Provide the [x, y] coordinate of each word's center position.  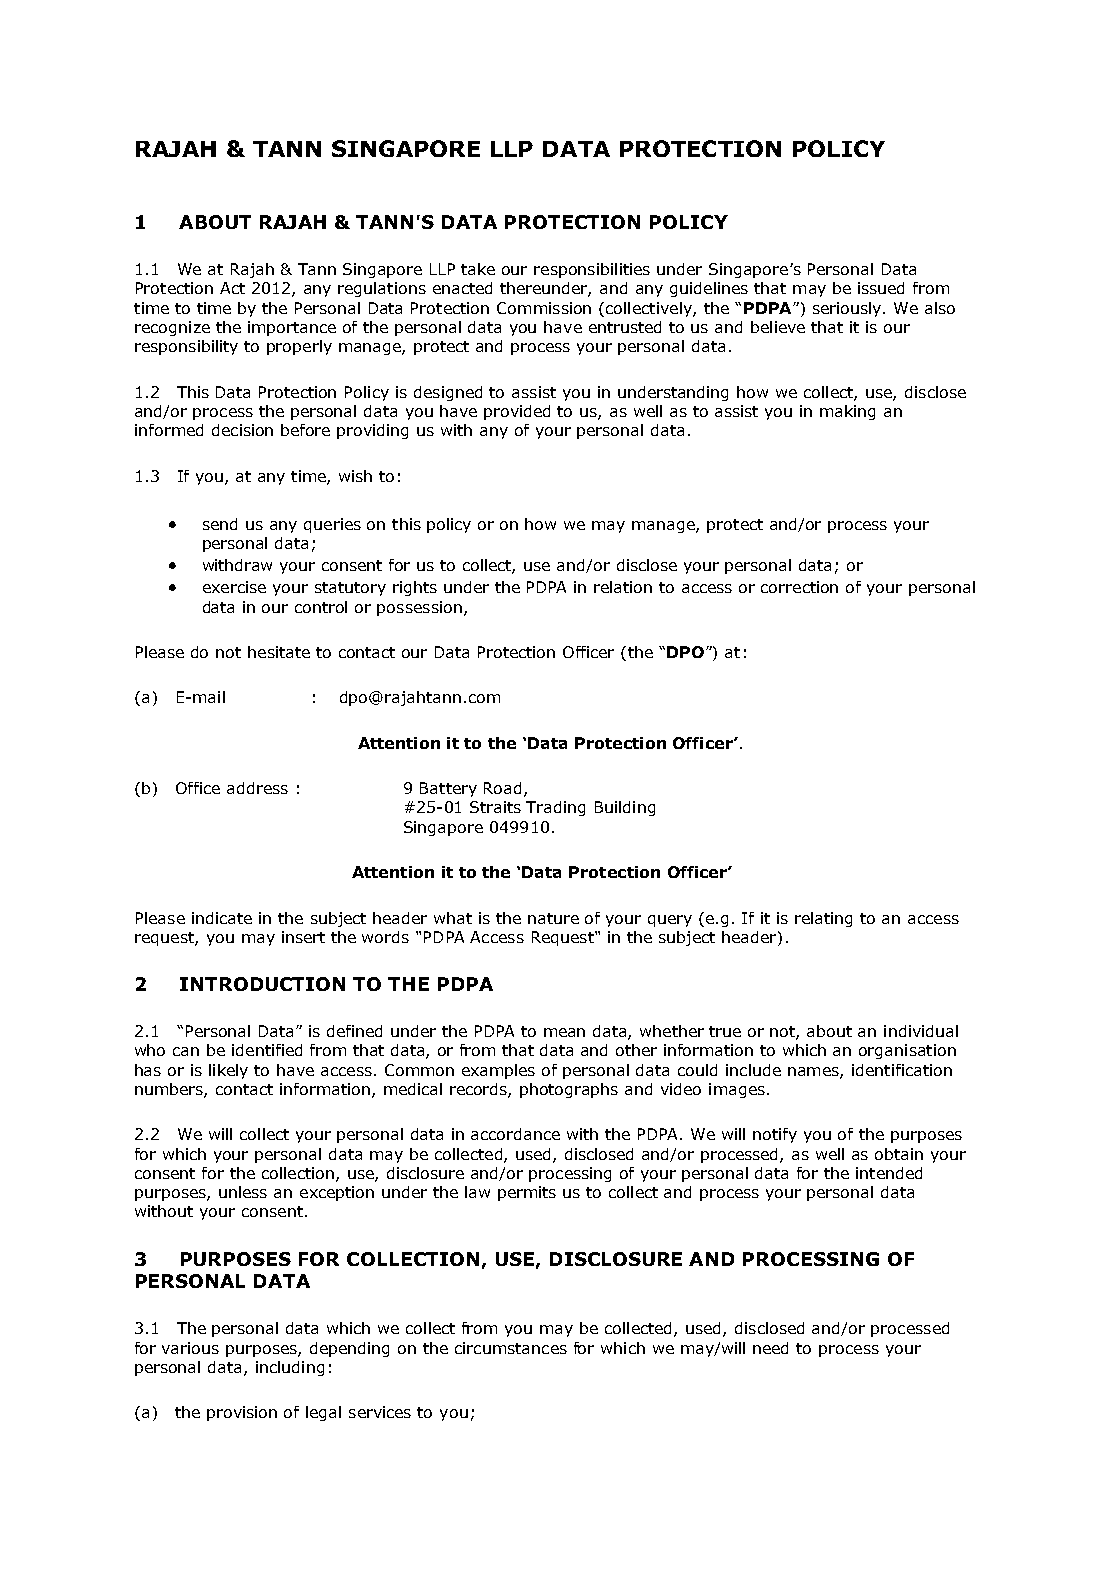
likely [228, 1071]
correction [799, 587]
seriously [848, 309]
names [814, 1072]
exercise [234, 587]
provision [242, 1413]
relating [823, 919]
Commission [544, 308]
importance [292, 328]
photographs [569, 1090]
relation [623, 587]
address [257, 788]
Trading [555, 808]
